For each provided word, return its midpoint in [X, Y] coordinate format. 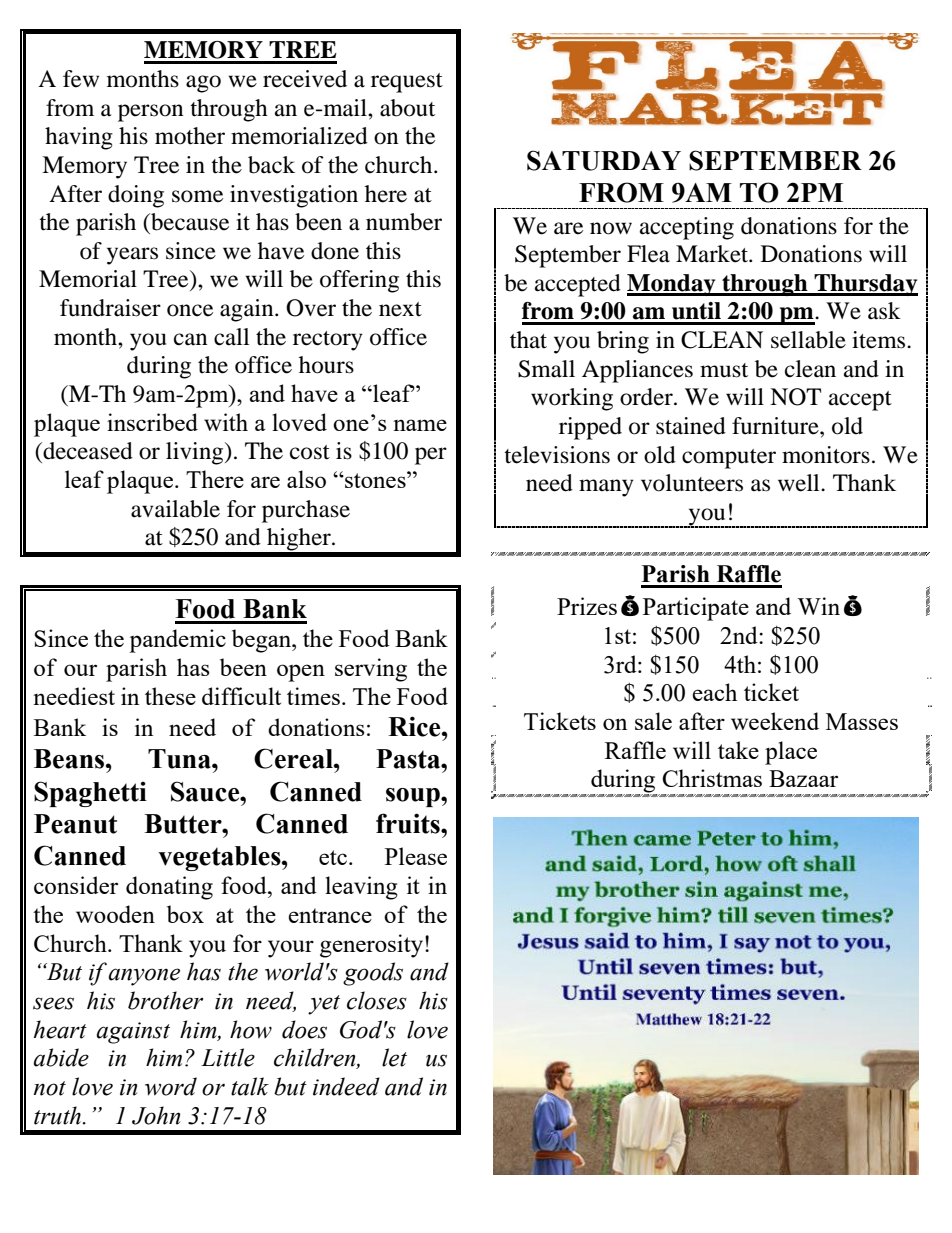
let [394, 1057]
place [791, 753]
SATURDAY [604, 160]
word [171, 1086]
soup [414, 797]
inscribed [152, 422]
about [407, 108]
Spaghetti [90, 794]
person [151, 113]
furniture [776, 426]
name [420, 425]
